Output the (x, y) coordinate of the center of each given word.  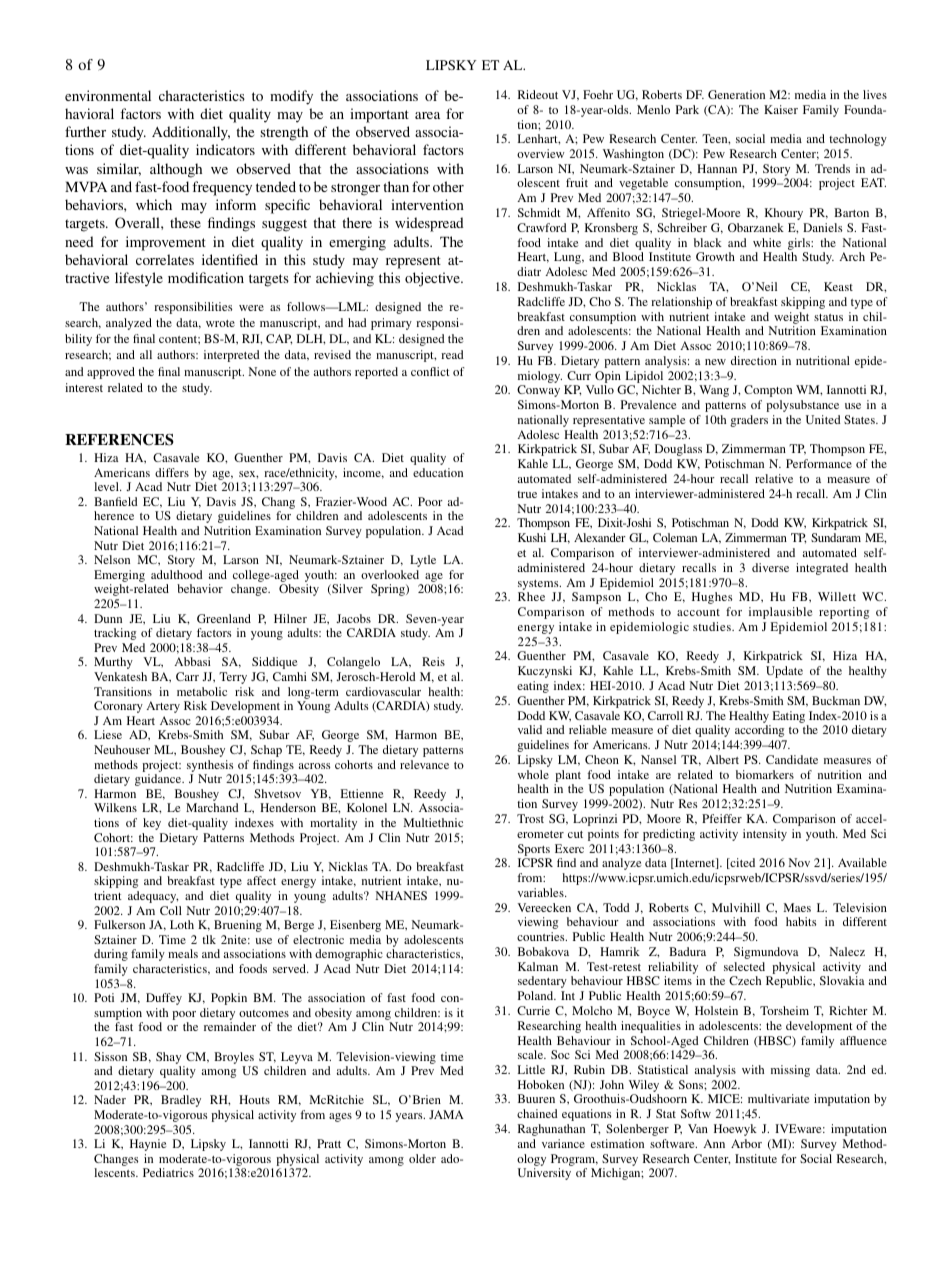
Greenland (224, 618)
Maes (797, 907)
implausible (781, 613)
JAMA (446, 1114)
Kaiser (781, 109)
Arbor (746, 1143)
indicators (225, 149)
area (427, 115)
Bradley (181, 1101)
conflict (430, 371)
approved (111, 373)
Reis (433, 661)
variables (542, 892)
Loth (182, 924)
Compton (768, 391)
